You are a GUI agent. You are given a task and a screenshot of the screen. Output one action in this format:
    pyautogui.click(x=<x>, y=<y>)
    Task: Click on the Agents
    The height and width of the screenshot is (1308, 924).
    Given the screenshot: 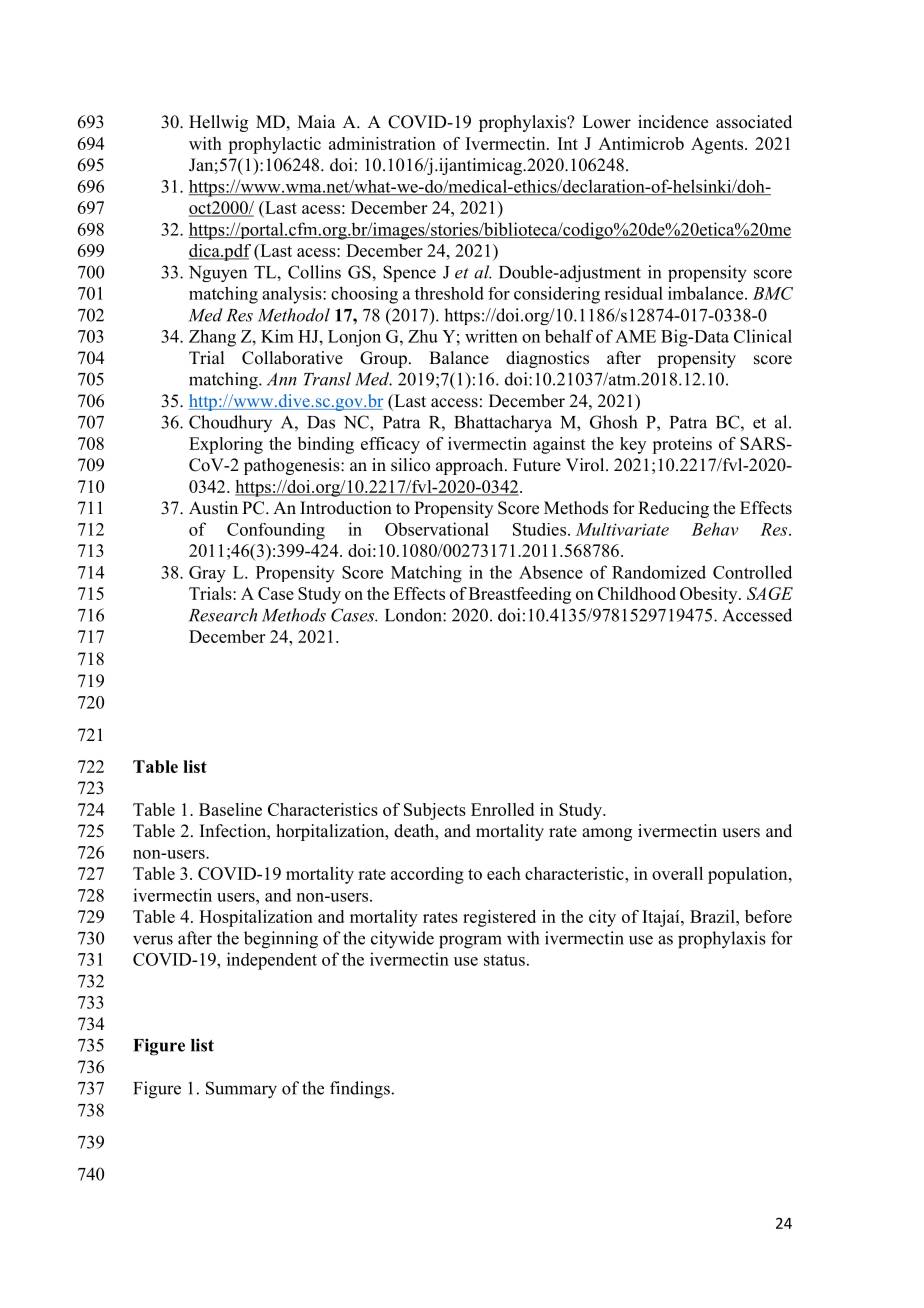 What is the action you would take?
    pyautogui.click(x=717, y=145)
